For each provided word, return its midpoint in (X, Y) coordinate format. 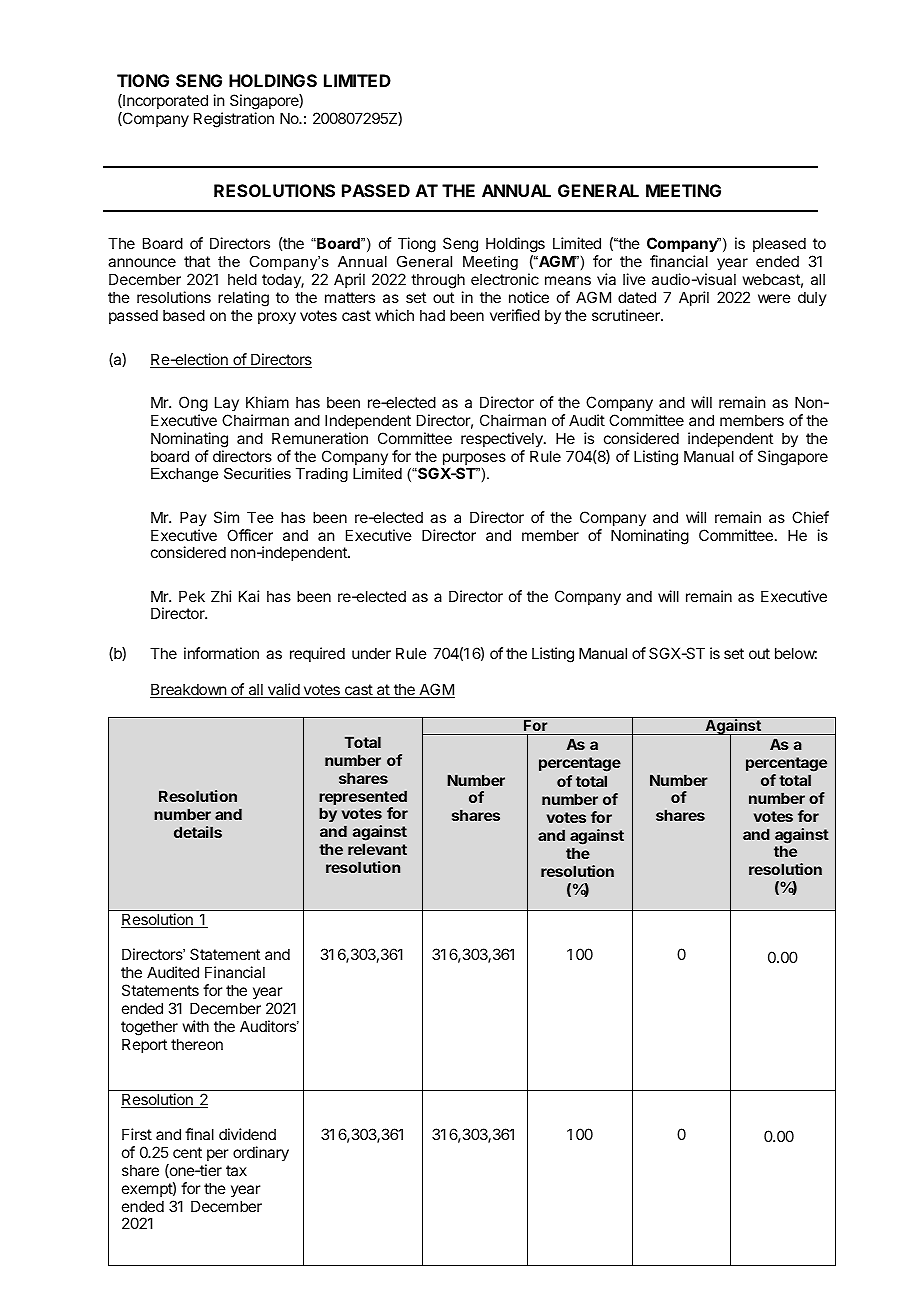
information (221, 653)
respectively (503, 439)
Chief (810, 517)
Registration (234, 120)
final (199, 1134)
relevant (377, 849)
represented (363, 799)
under (371, 653)
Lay (227, 403)
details (198, 832)
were (774, 298)
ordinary (261, 1153)
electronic (505, 279)
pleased (779, 244)
